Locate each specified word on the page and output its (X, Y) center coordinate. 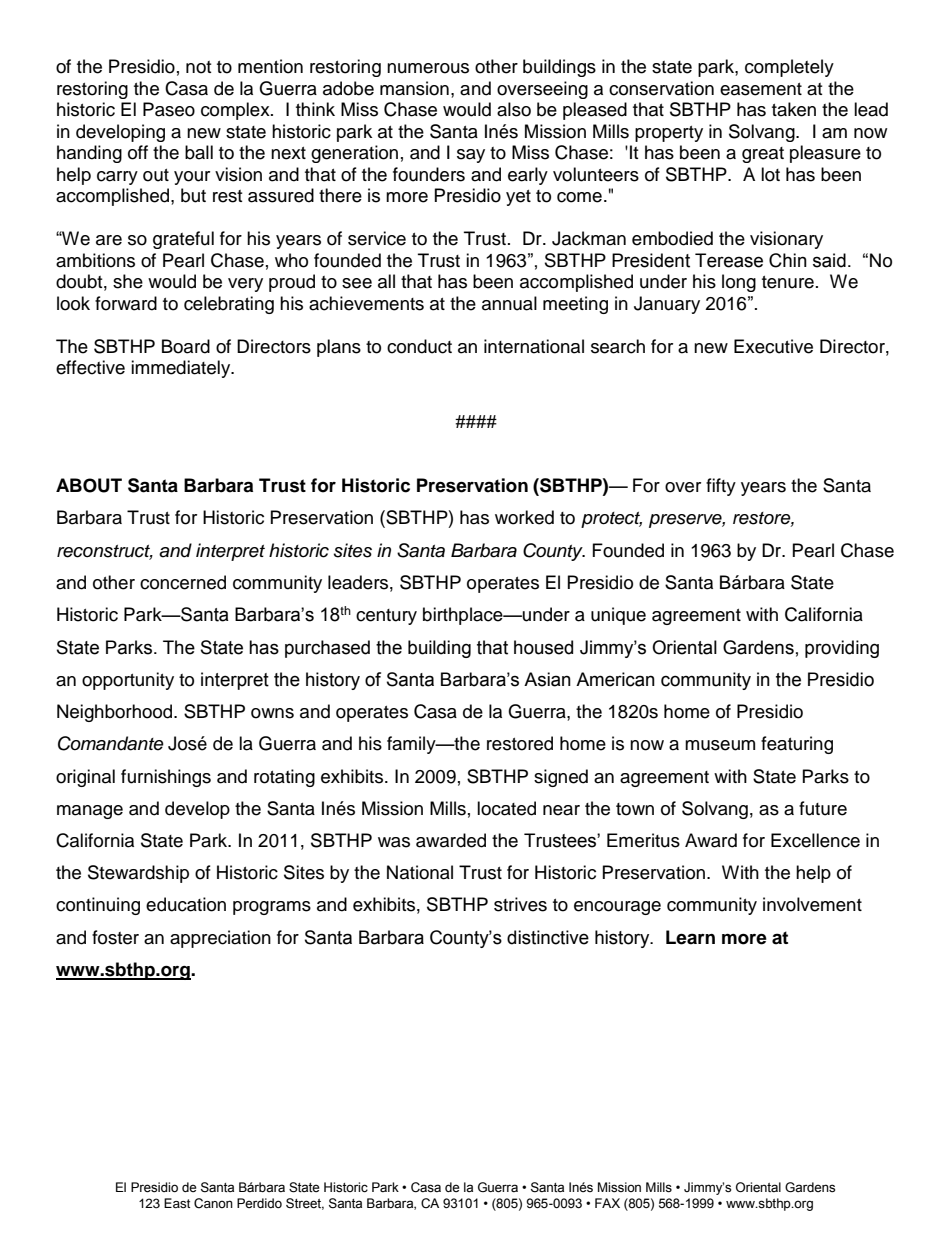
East (177, 1203)
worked (524, 517)
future (823, 808)
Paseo (169, 109)
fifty (721, 487)
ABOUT (89, 485)
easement (761, 89)
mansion (414, 88)
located (506, 808)
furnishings (166, 778)
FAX (607, 1203)
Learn (690, 937)
